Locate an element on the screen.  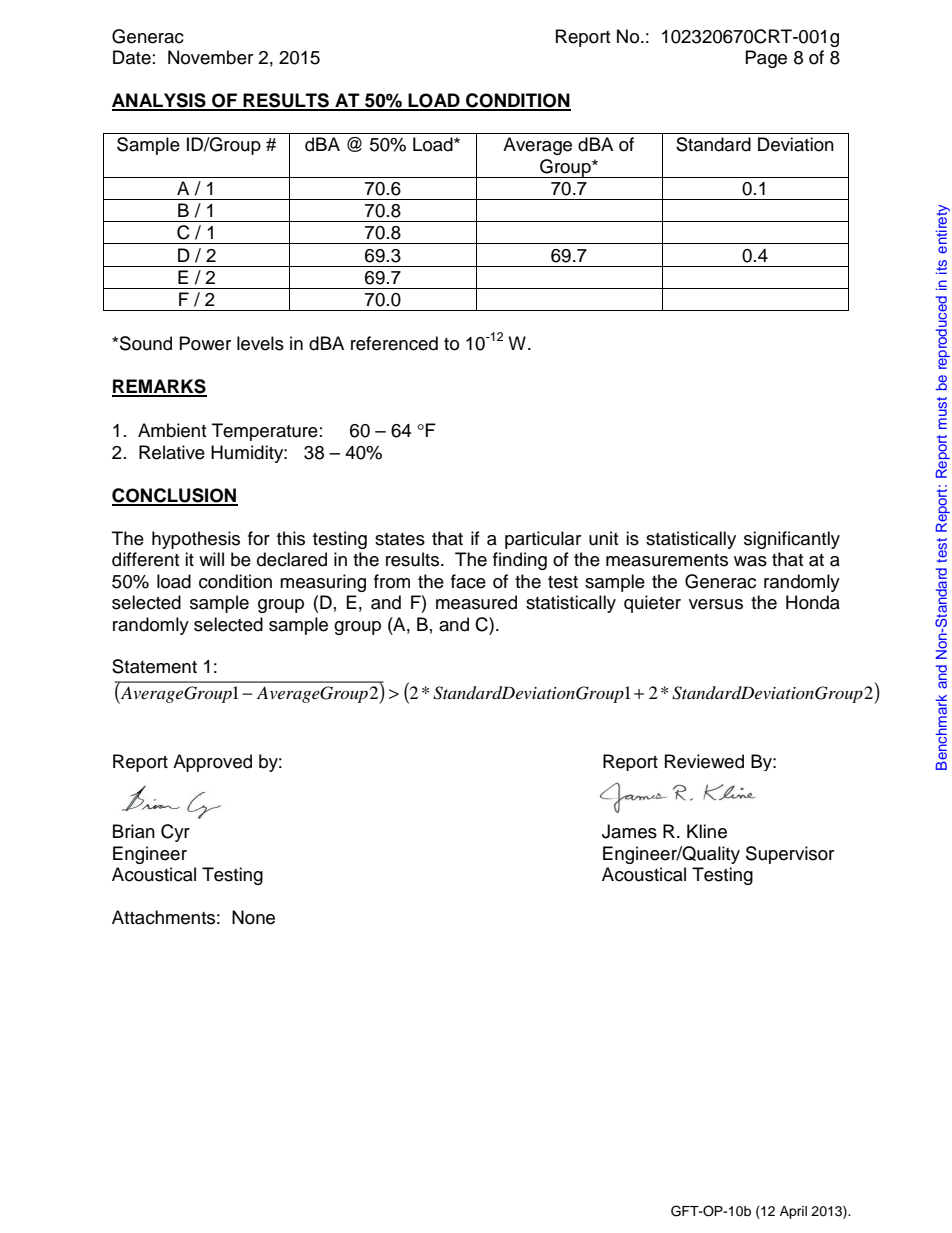
James is located at coordinates (629, 831).
